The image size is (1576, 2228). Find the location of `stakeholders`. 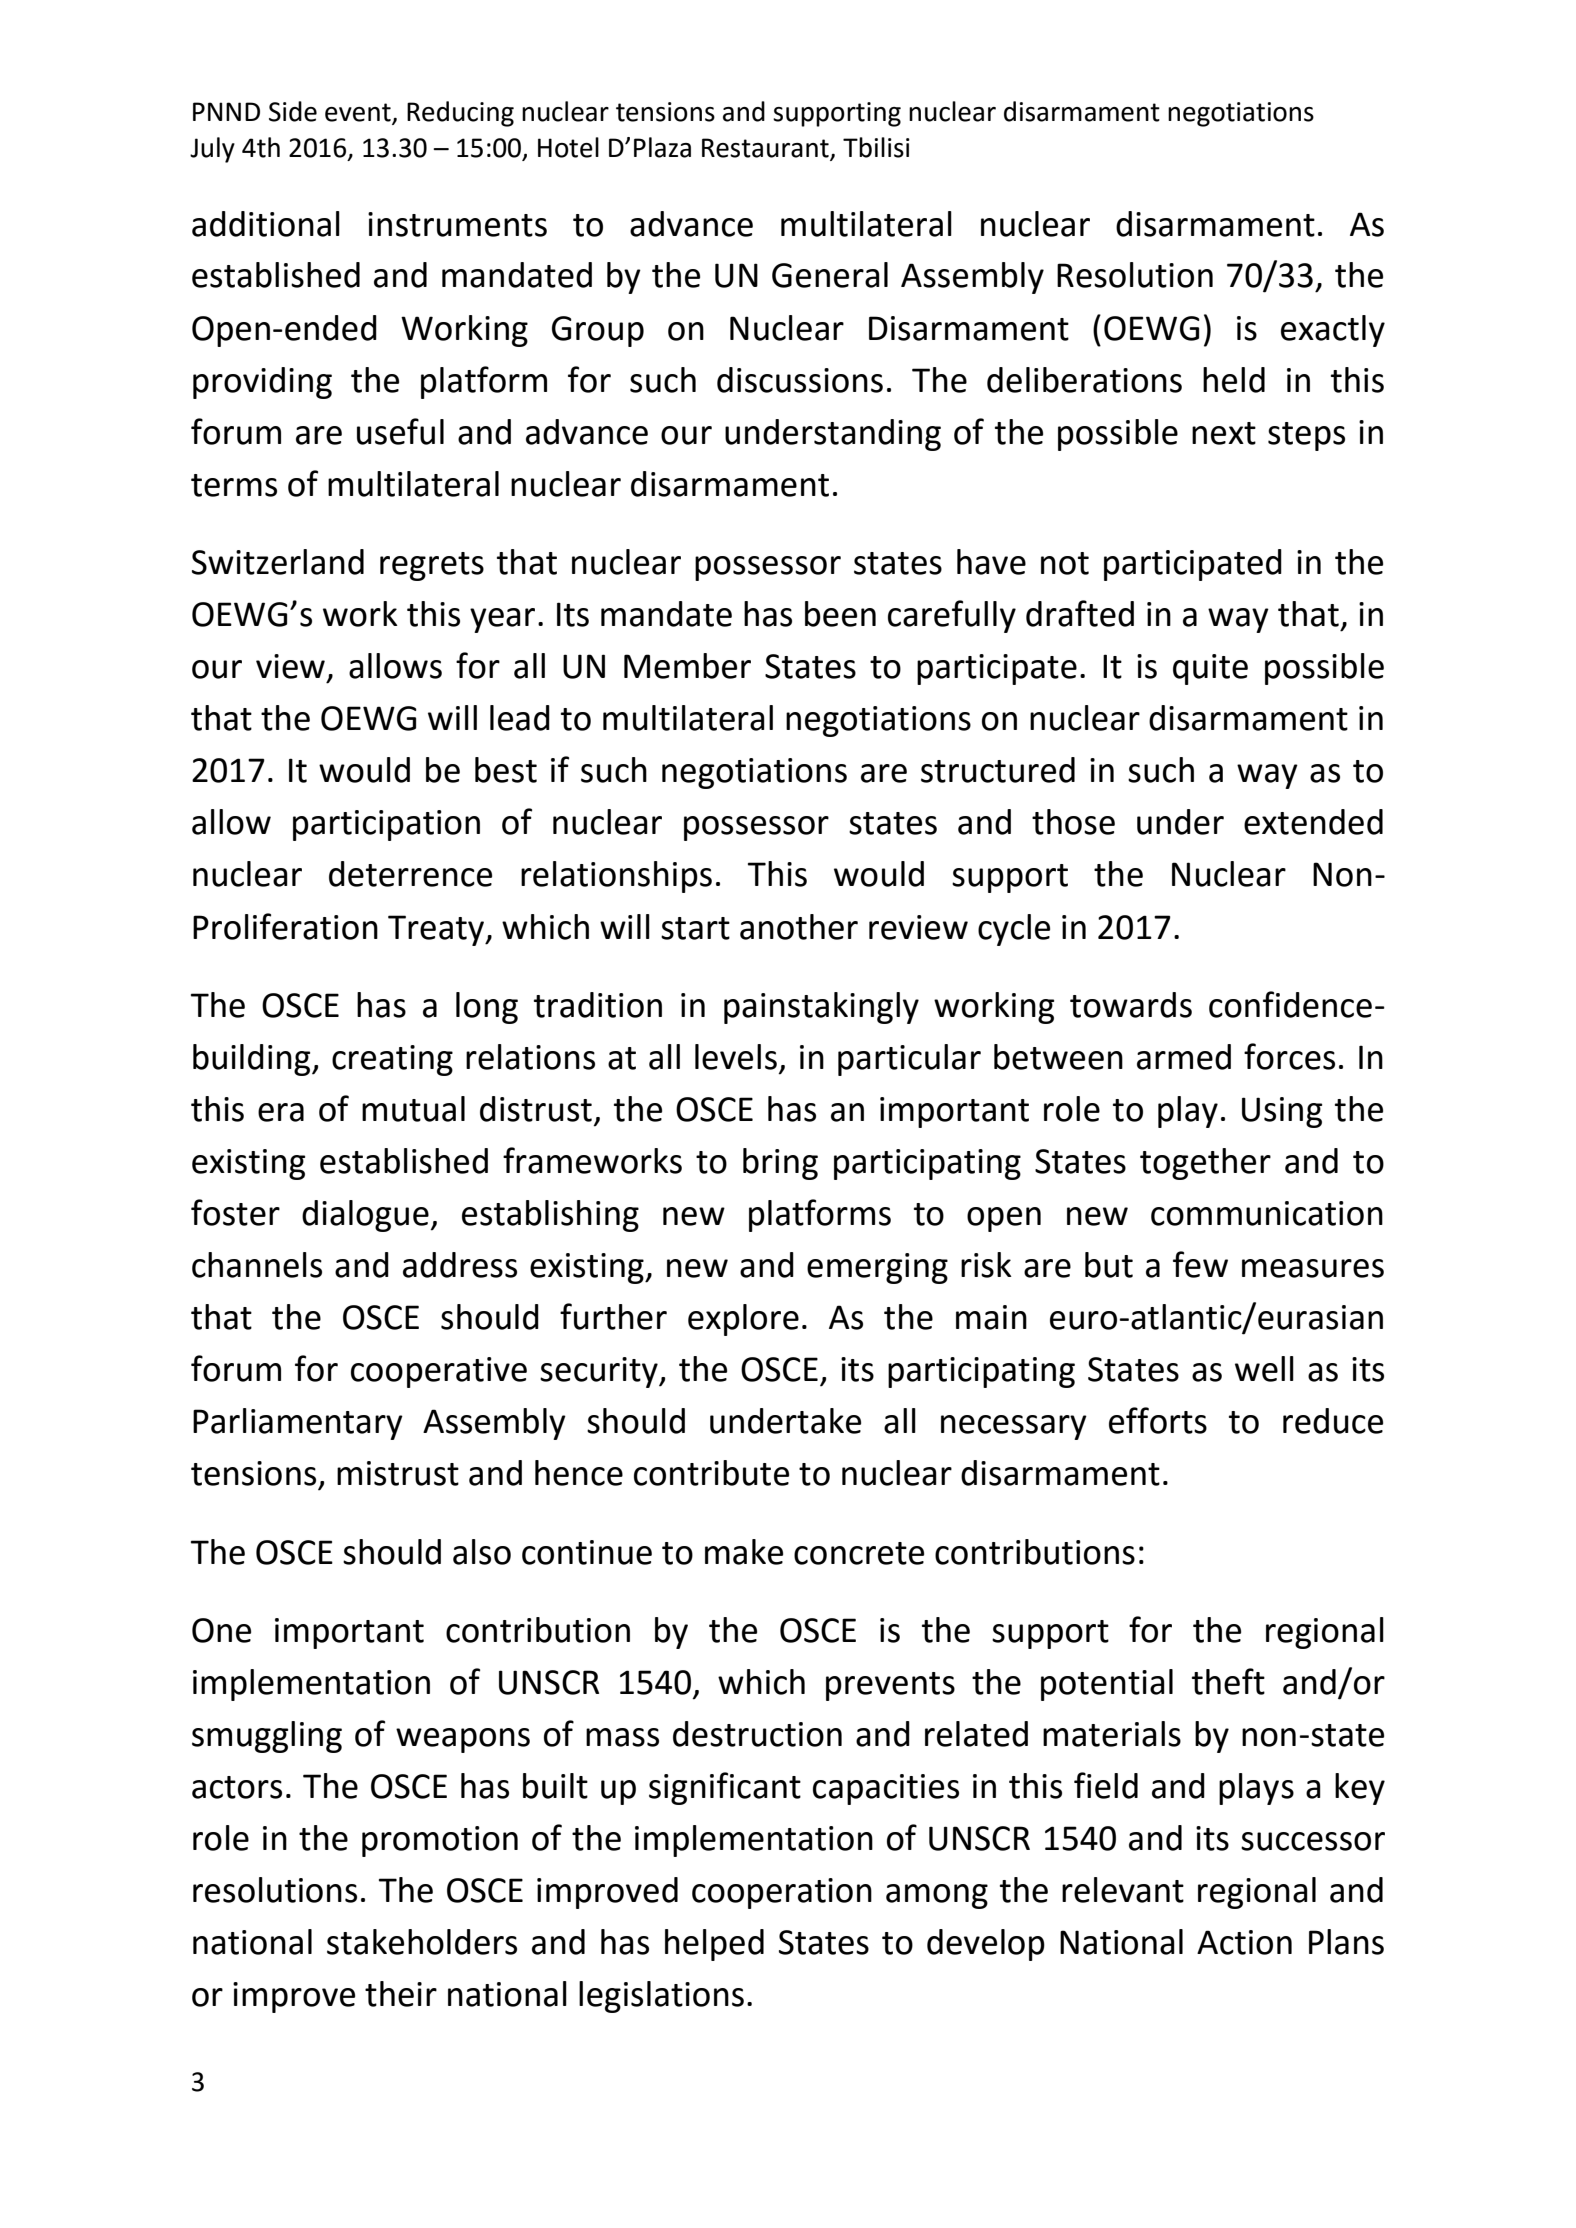

stakeholders is located at coordinates (422, 1942).
